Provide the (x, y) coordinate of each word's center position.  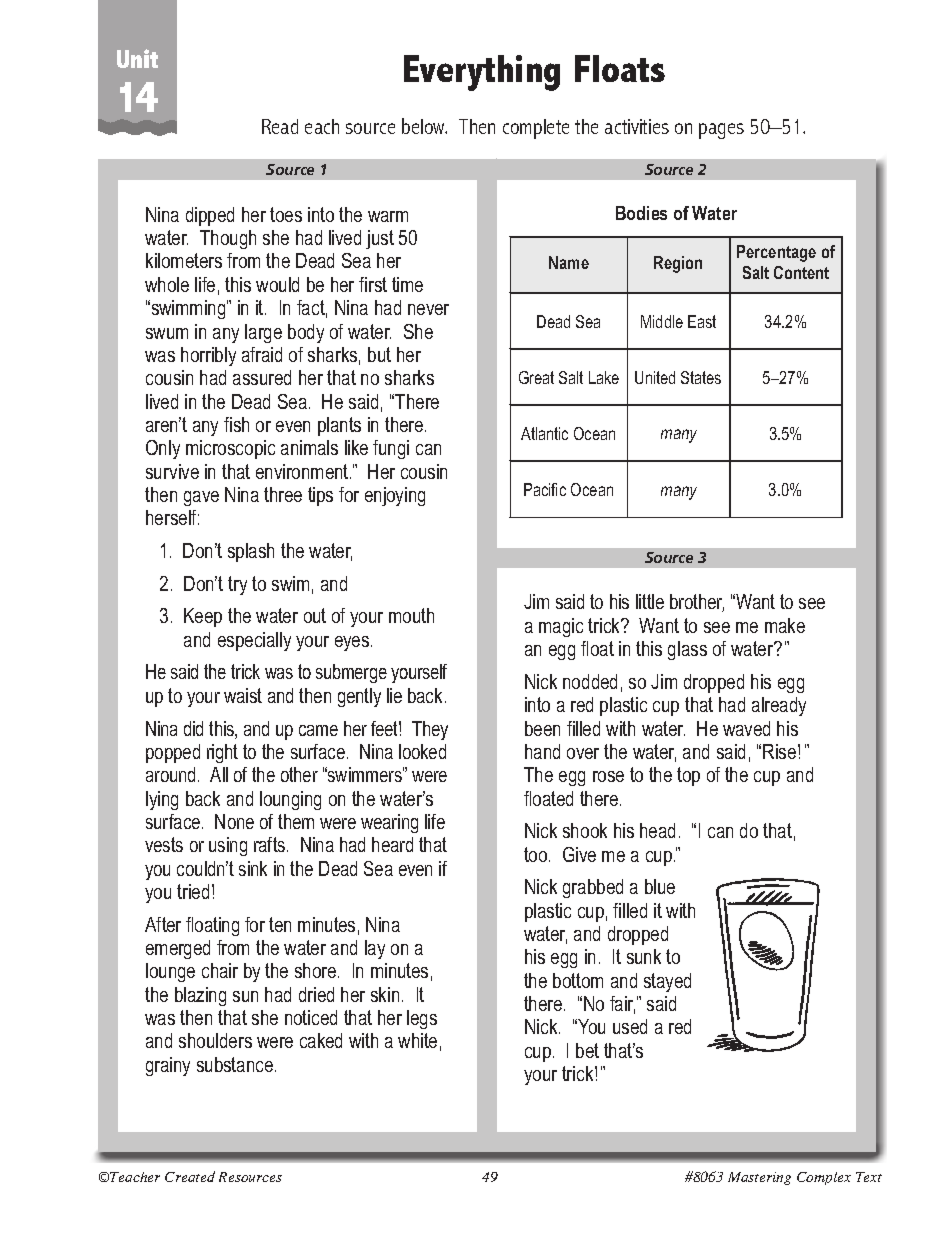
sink (253, 868)
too (537, 854)
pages (721, 131)
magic (561, 627)
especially (254, 641)
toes (286, 214)
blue (660, 886)
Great (536, 377)
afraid (262, 354)
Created (190, 1176)
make (785, 625)
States (701, 377)
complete (536, 129)
